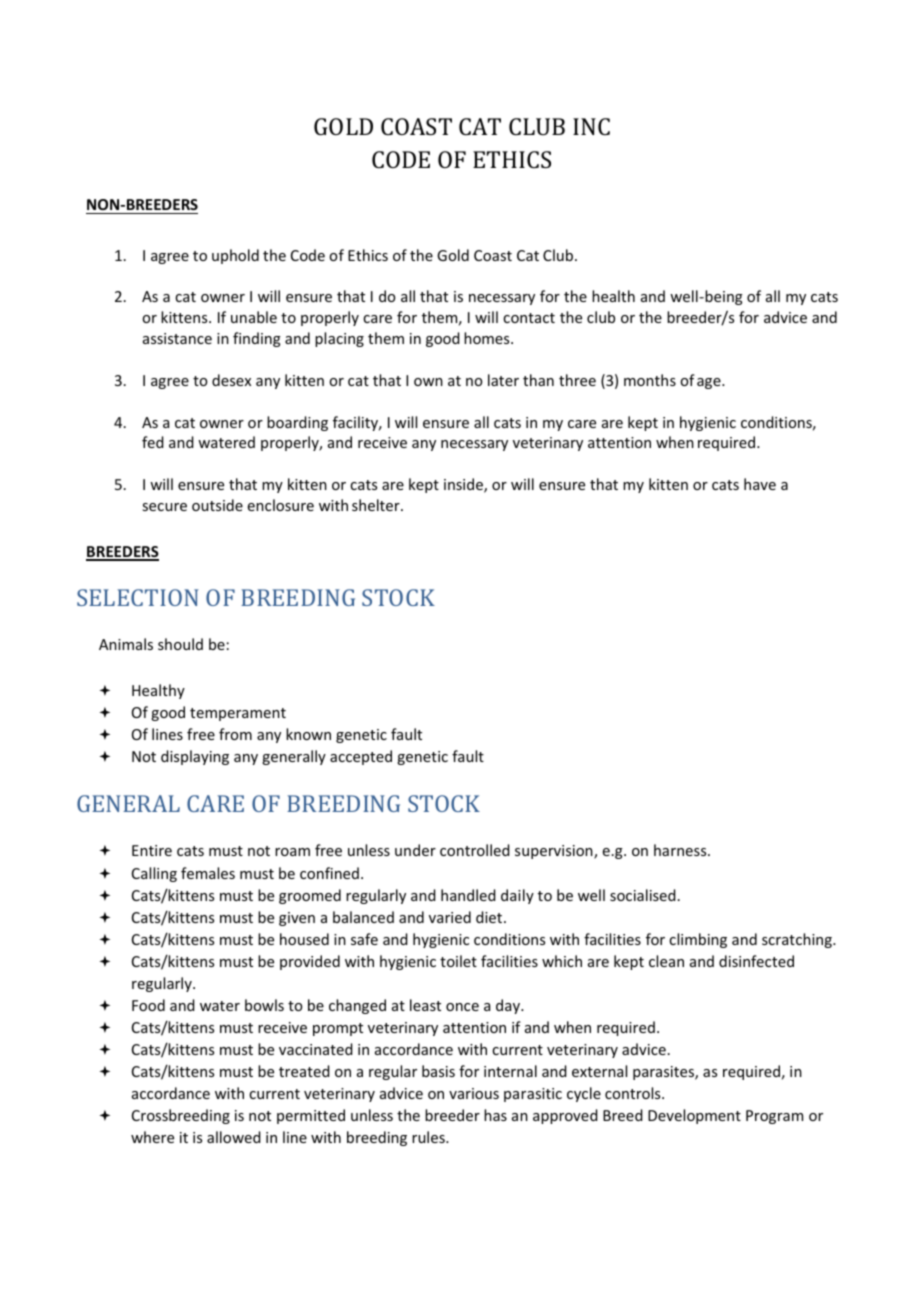 This screenshot has height=1308, width=924. I want to click on INC, so click(591, 126).
